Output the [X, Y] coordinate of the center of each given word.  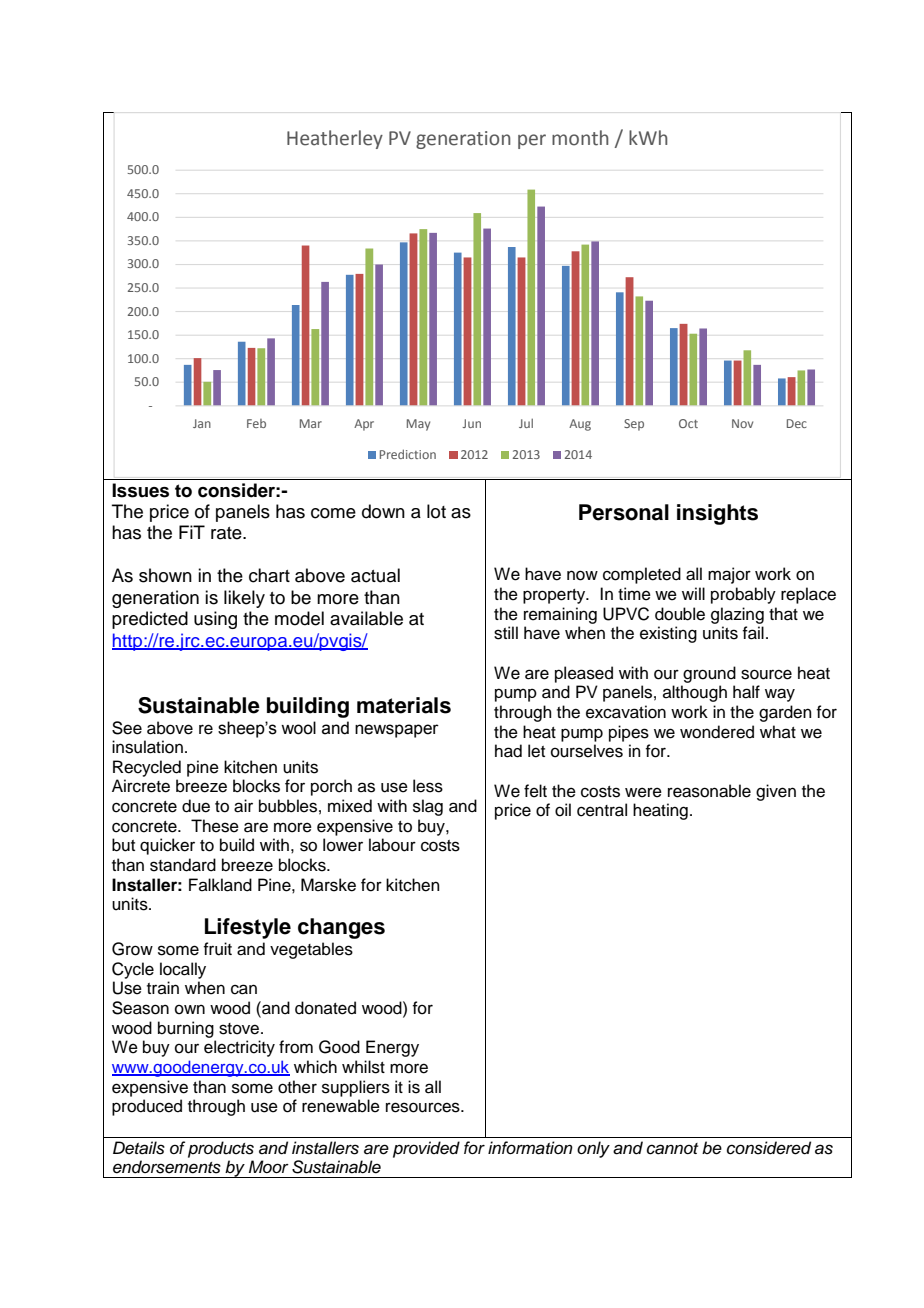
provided [426, 1149]
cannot [672, 1149]
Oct [688, 423]
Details [139, 1148]
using [215, 620]
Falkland [220, 885]
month [580, 138]
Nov [742, 423]
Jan [202, 423]
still [506, 633]
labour [392, 845]
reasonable [709, 791]
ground [709, 674]
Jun [472, 423]
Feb [256, 423]
